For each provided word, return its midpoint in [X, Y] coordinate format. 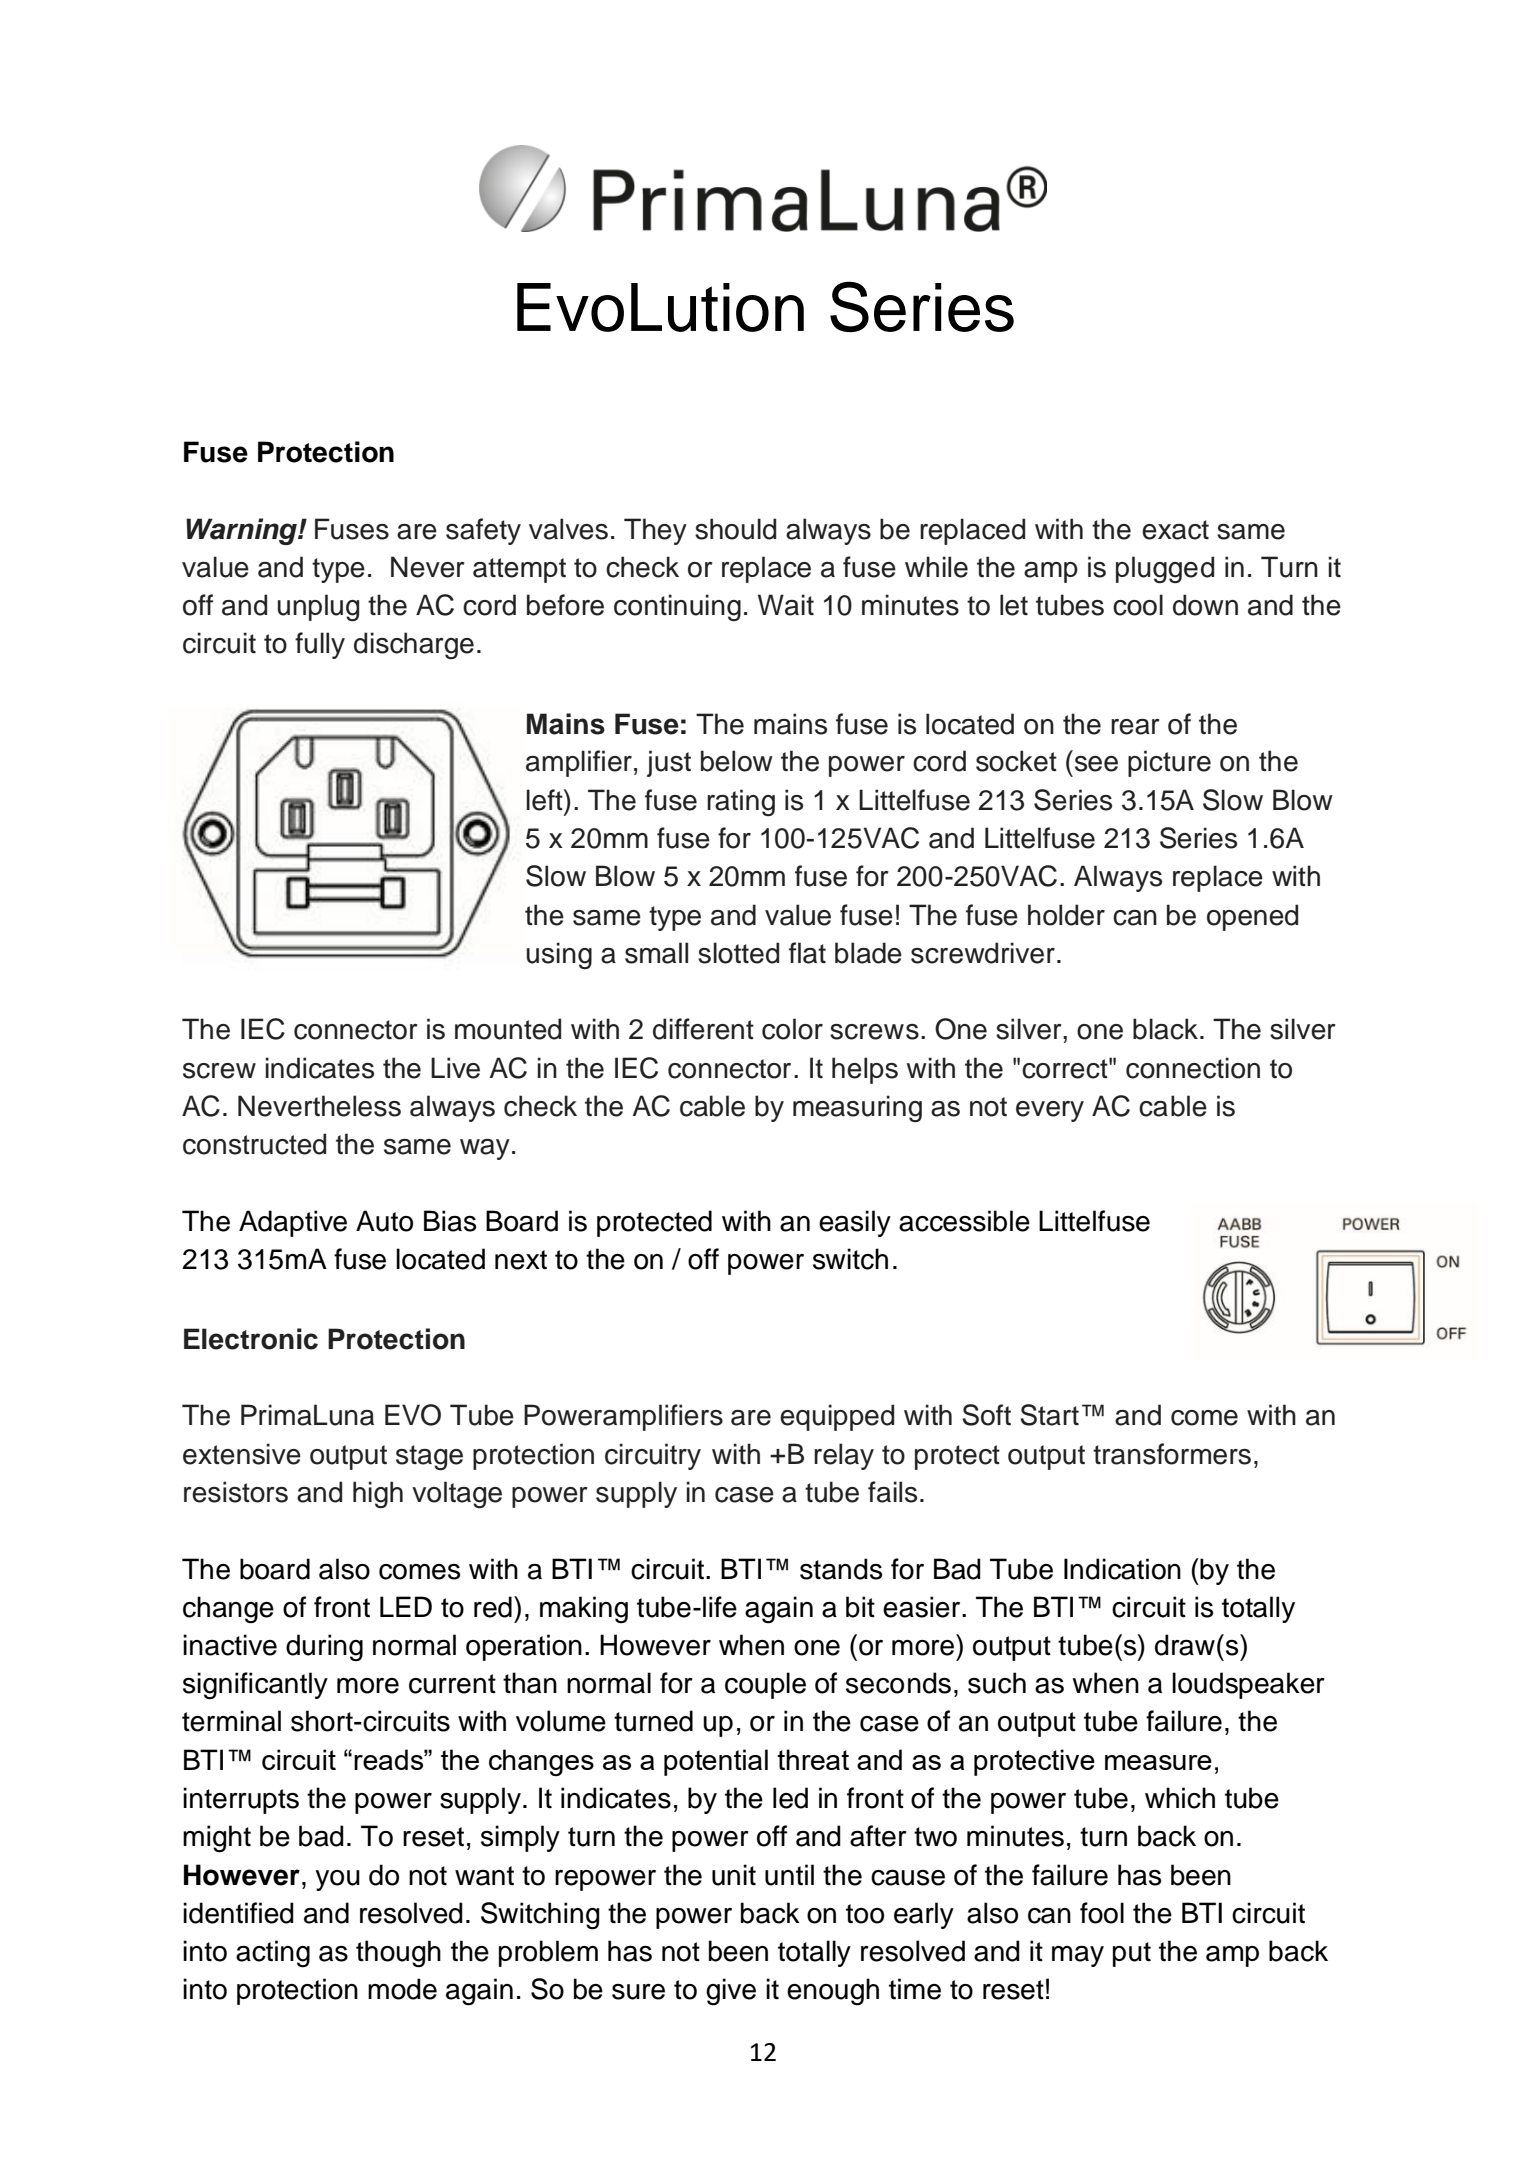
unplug [318, 607]
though [398, 1954]
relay [844, 1456]
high [378, 1494]
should [735, 529]
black [1167, 1029]
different [703, 1029]
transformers [1172, 1454]
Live [455, 1068]
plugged [1165, 569]
